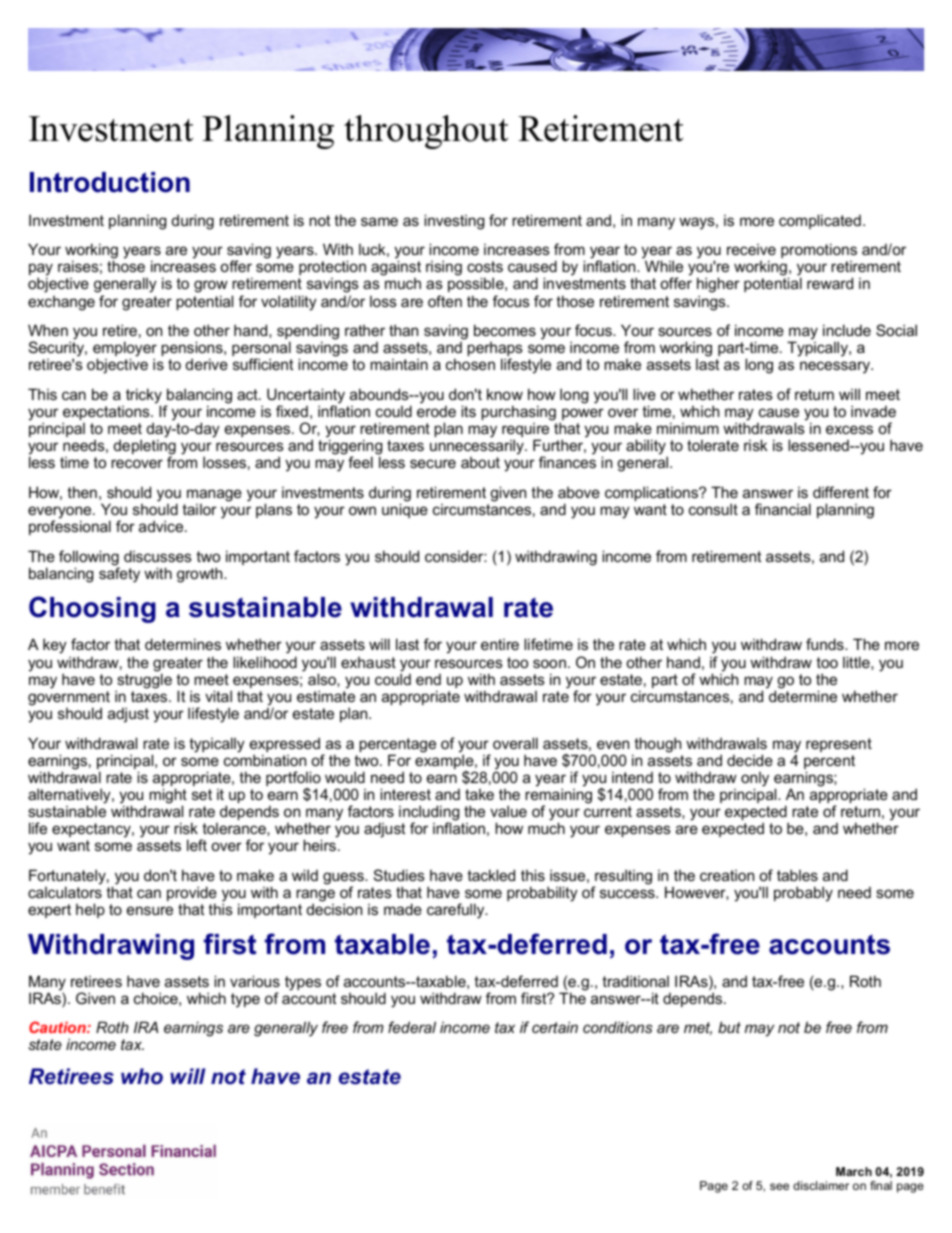 The width and height of the image is (952, 1233). I want to click on complicated, so click(820, 221).
